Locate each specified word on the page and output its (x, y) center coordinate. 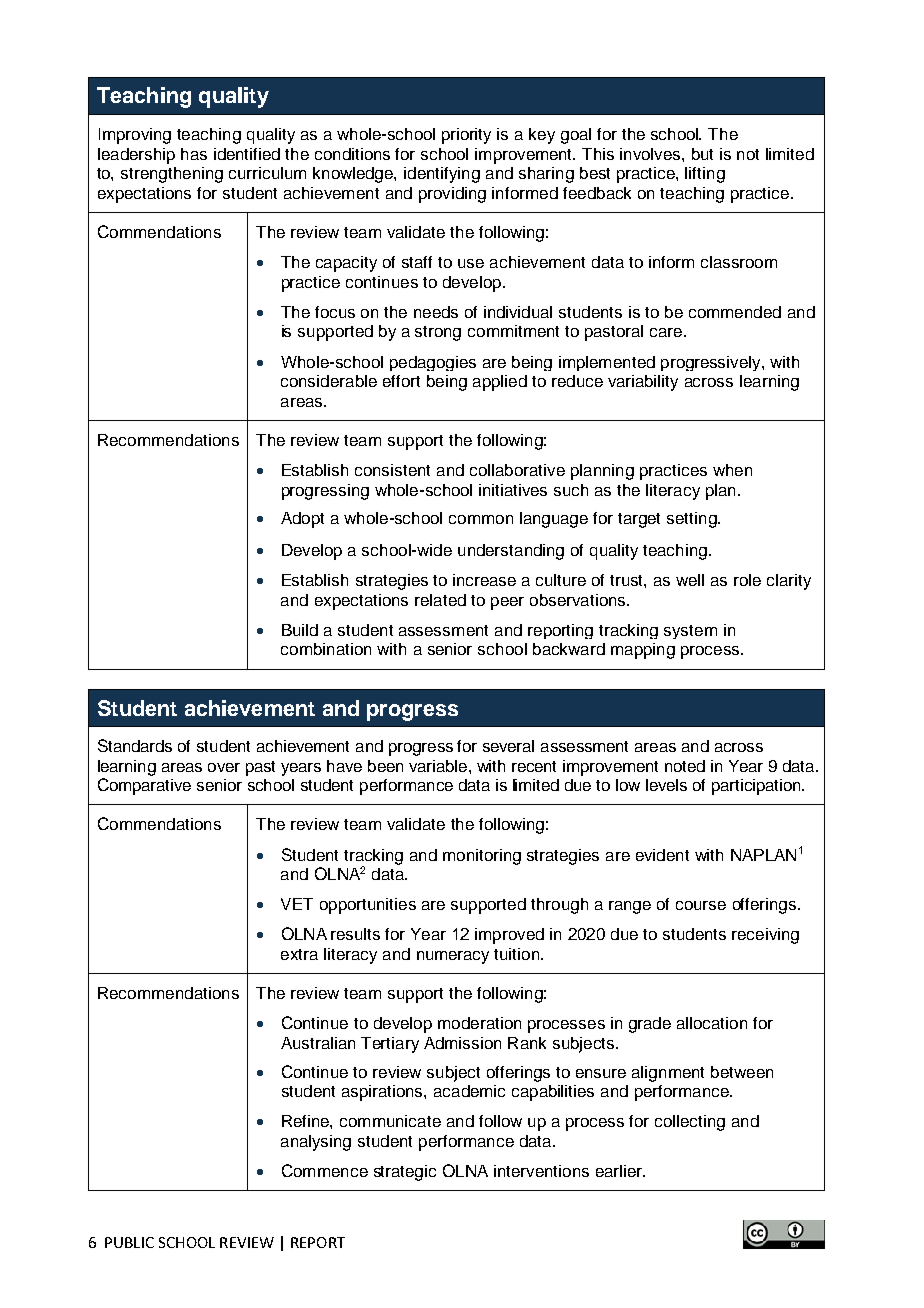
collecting (690, 1123)
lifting (705, 175)
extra (299, 954)
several (508, 746)
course (701, 905)
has (194, 154)
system (690, 632)
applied (500, 383)
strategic (405, 1173)
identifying (442, 175)
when (732, 470)
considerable (329, 381)
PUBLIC (129, 1242)
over (224, 767)
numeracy (453, 957)
